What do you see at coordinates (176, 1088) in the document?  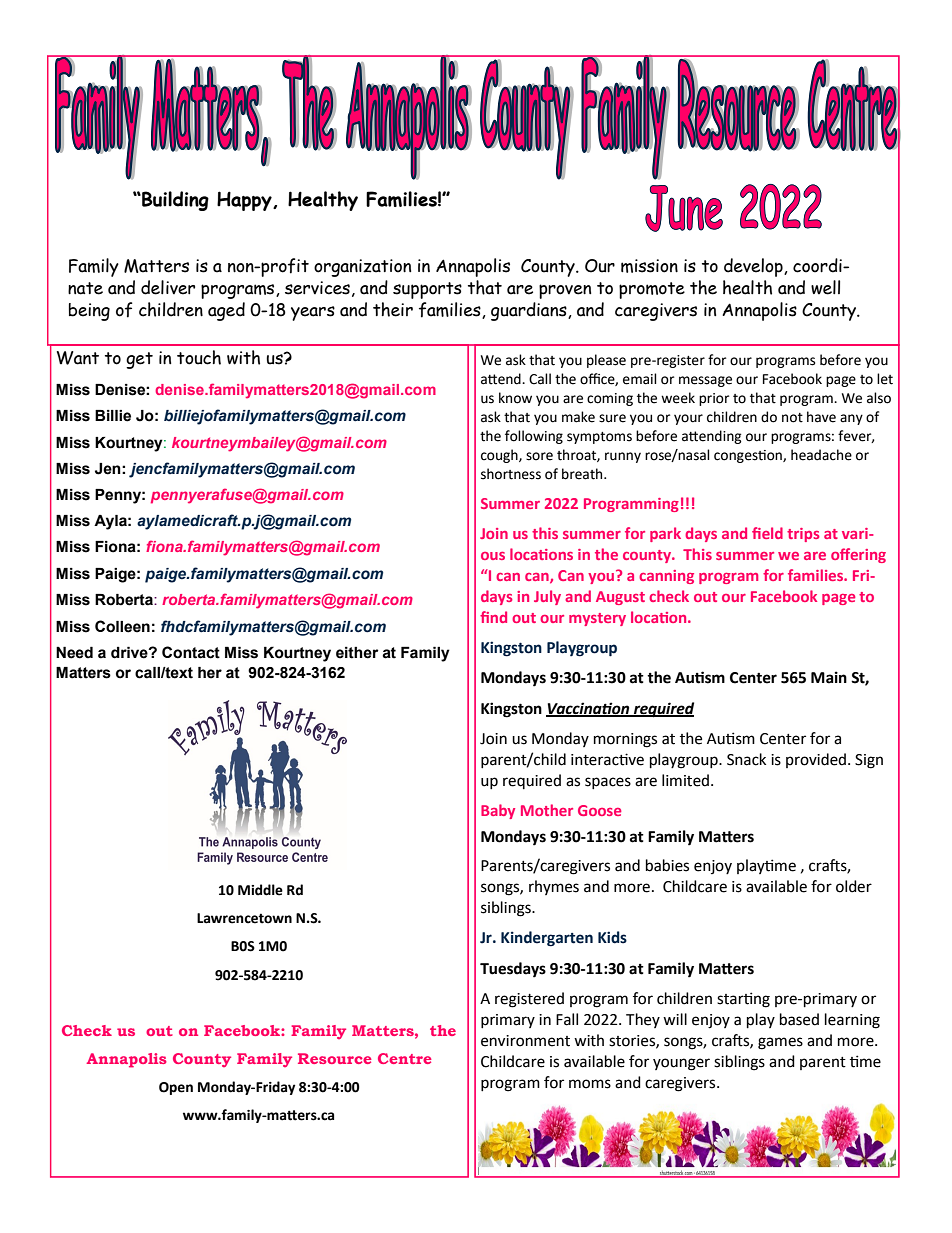 I see `Open` at bounding box center [176, 1088].
